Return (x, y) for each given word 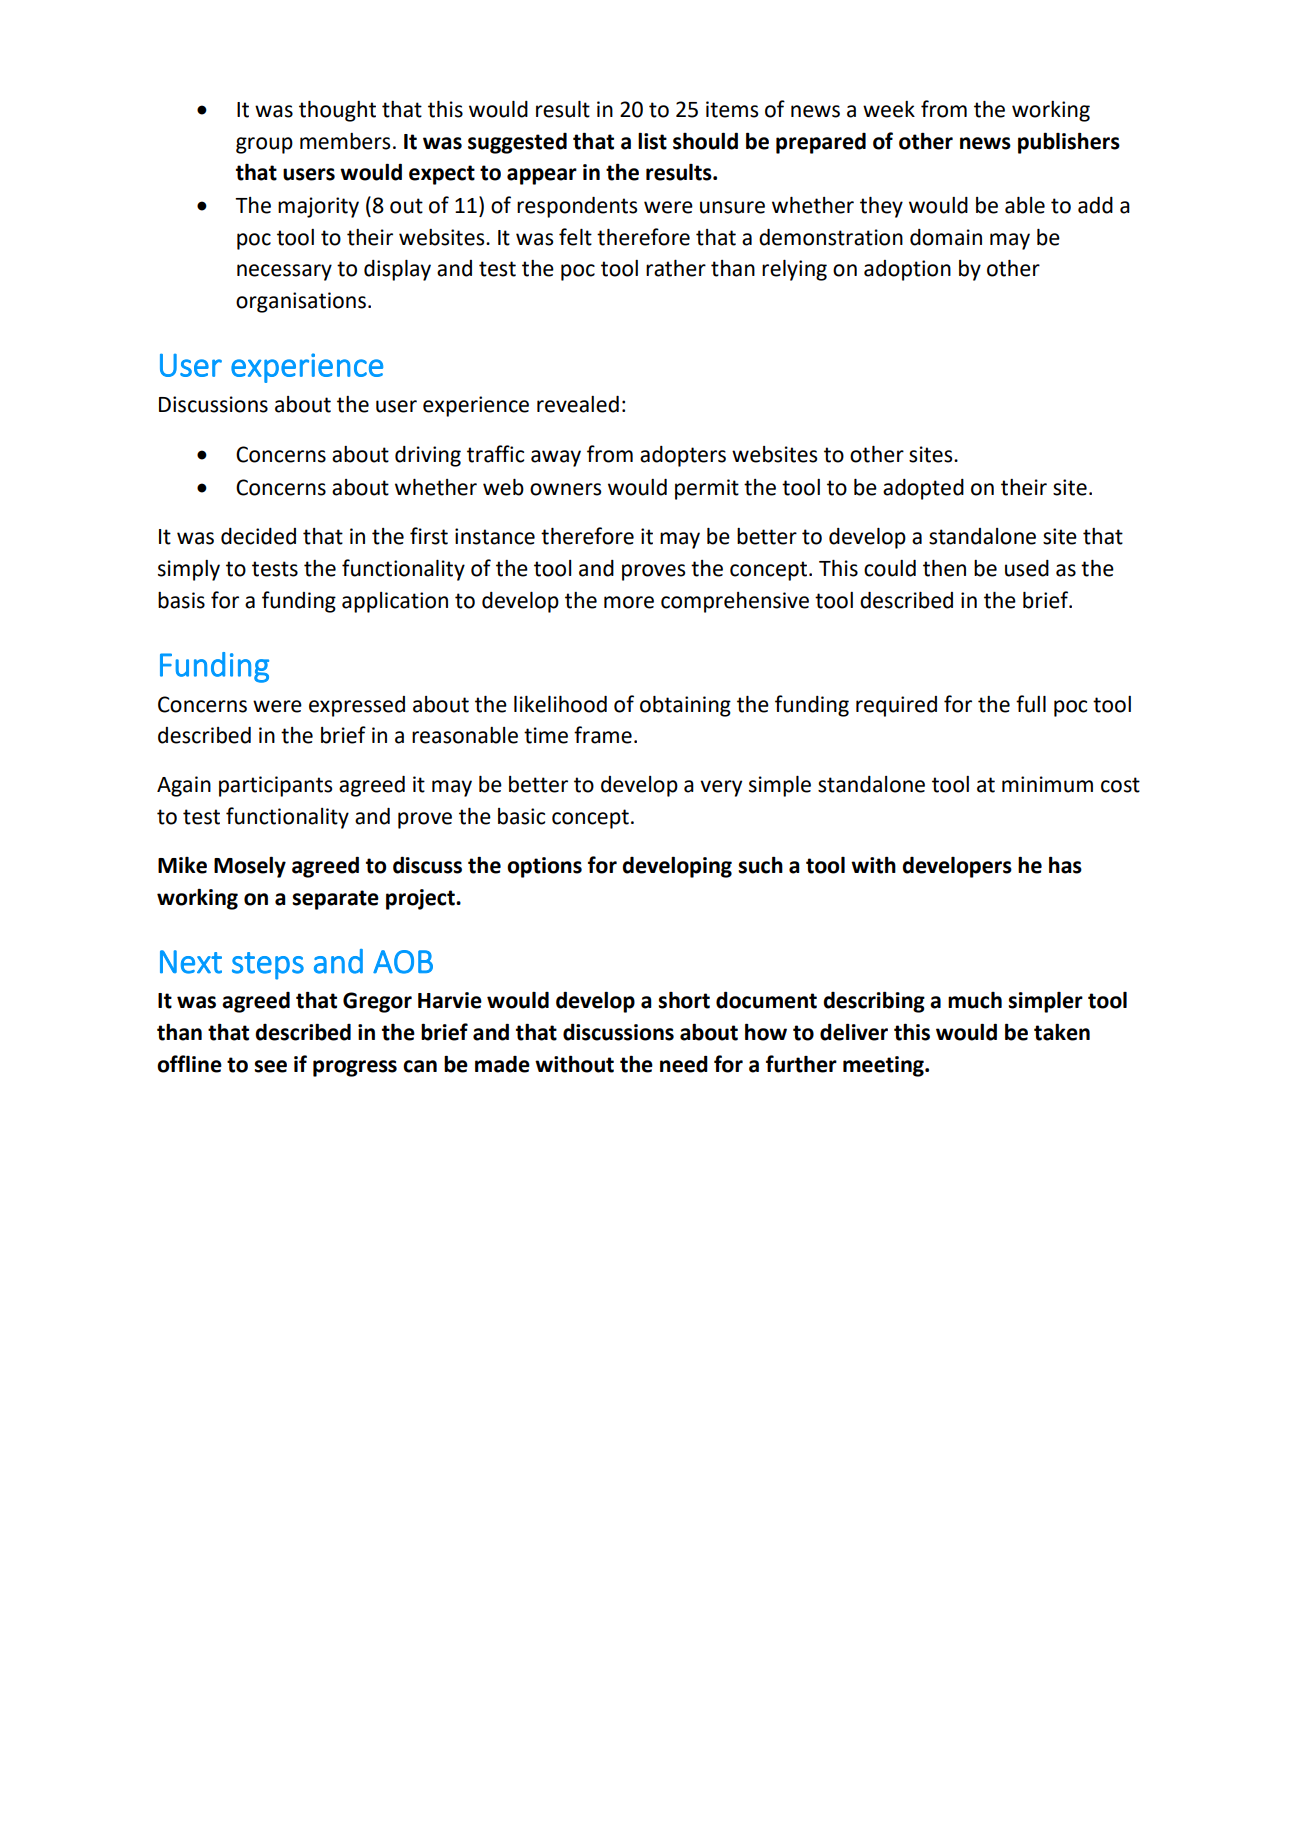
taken (1062, 1032)
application (395, 602)
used (1027, 568)
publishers (1069, 143)
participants (275, 786)
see (270, 1066)
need (684, 1064)
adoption (907, 270)
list (652, 141)
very (721, 788)
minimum (1047, 784)
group (264, 145)
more (629, 602)
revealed (578, 404)
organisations (301, 302)
